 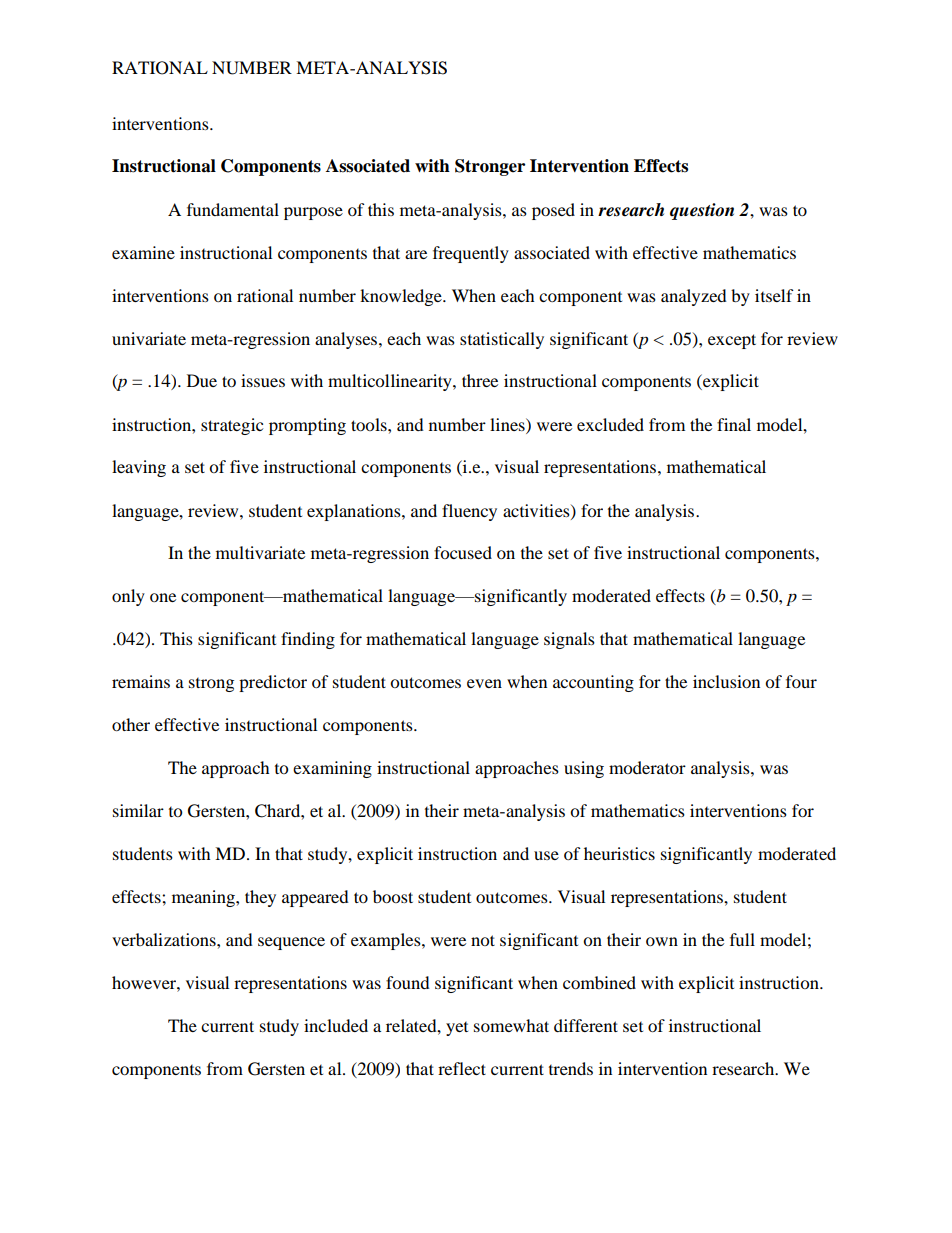 I want to click on lines, so click(x=508, y=424).
